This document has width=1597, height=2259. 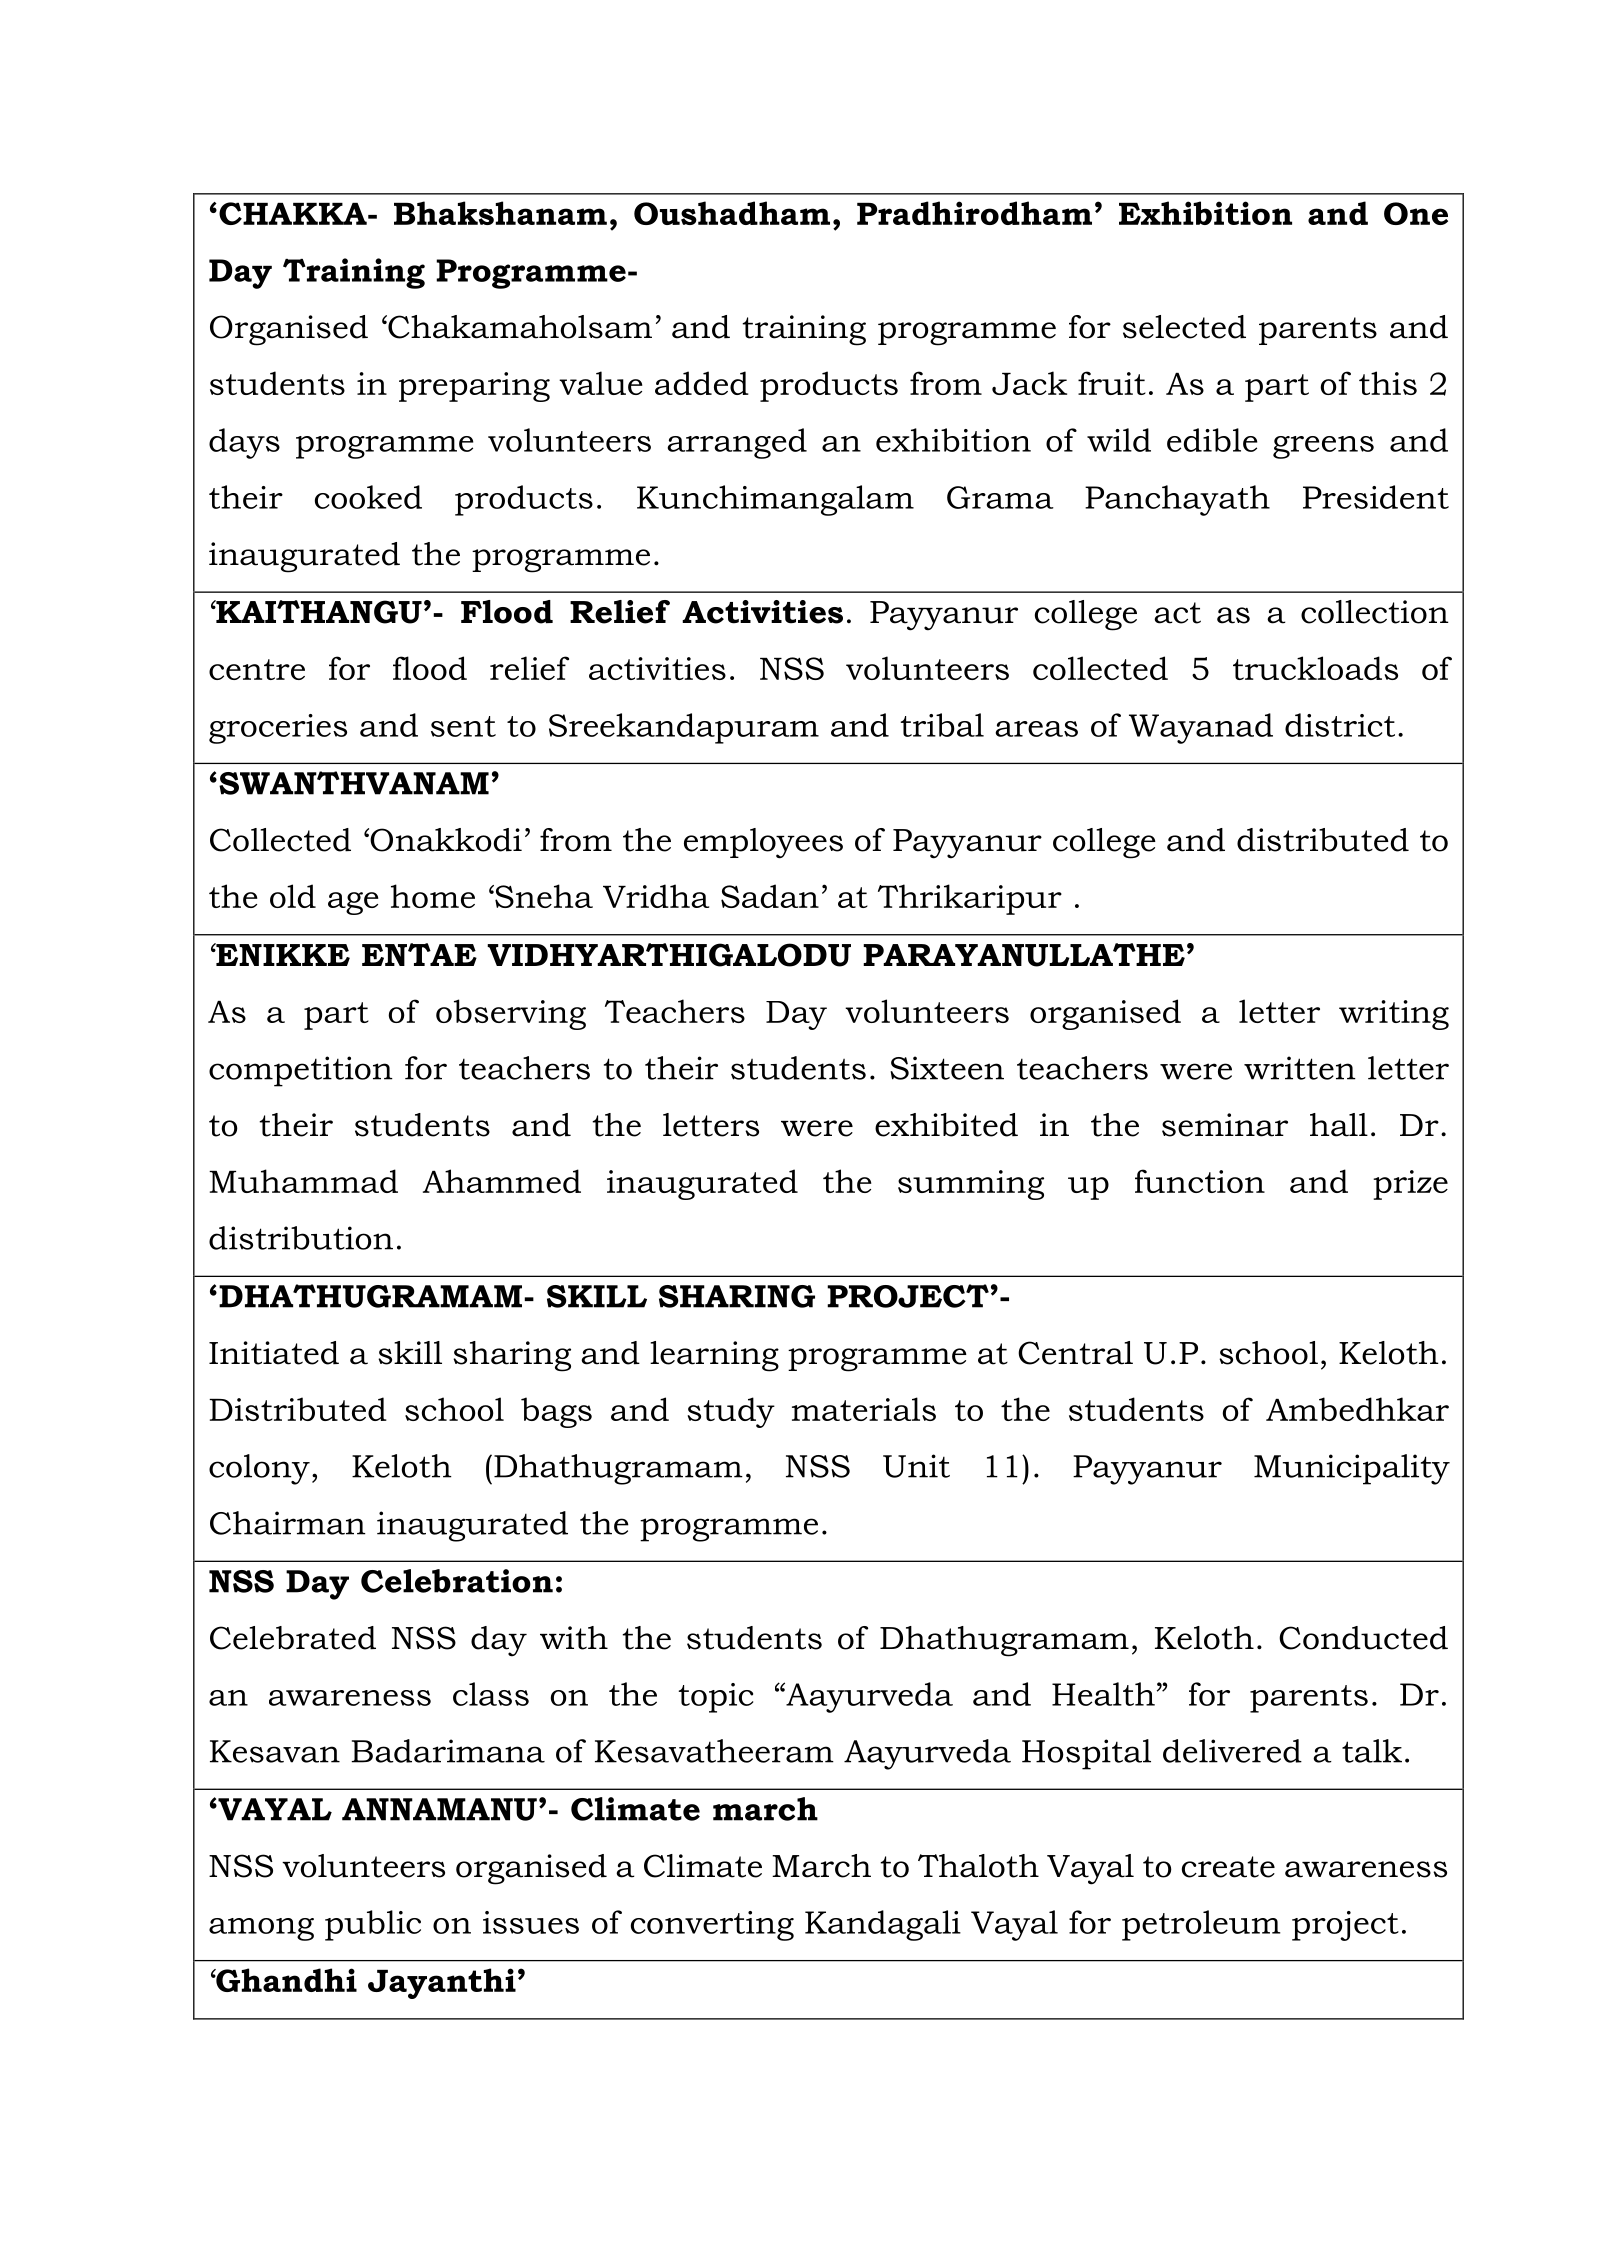 What do you see at coordinates (474, 387) in the document?
I see `preparing` at bounding box center [474, 387].
